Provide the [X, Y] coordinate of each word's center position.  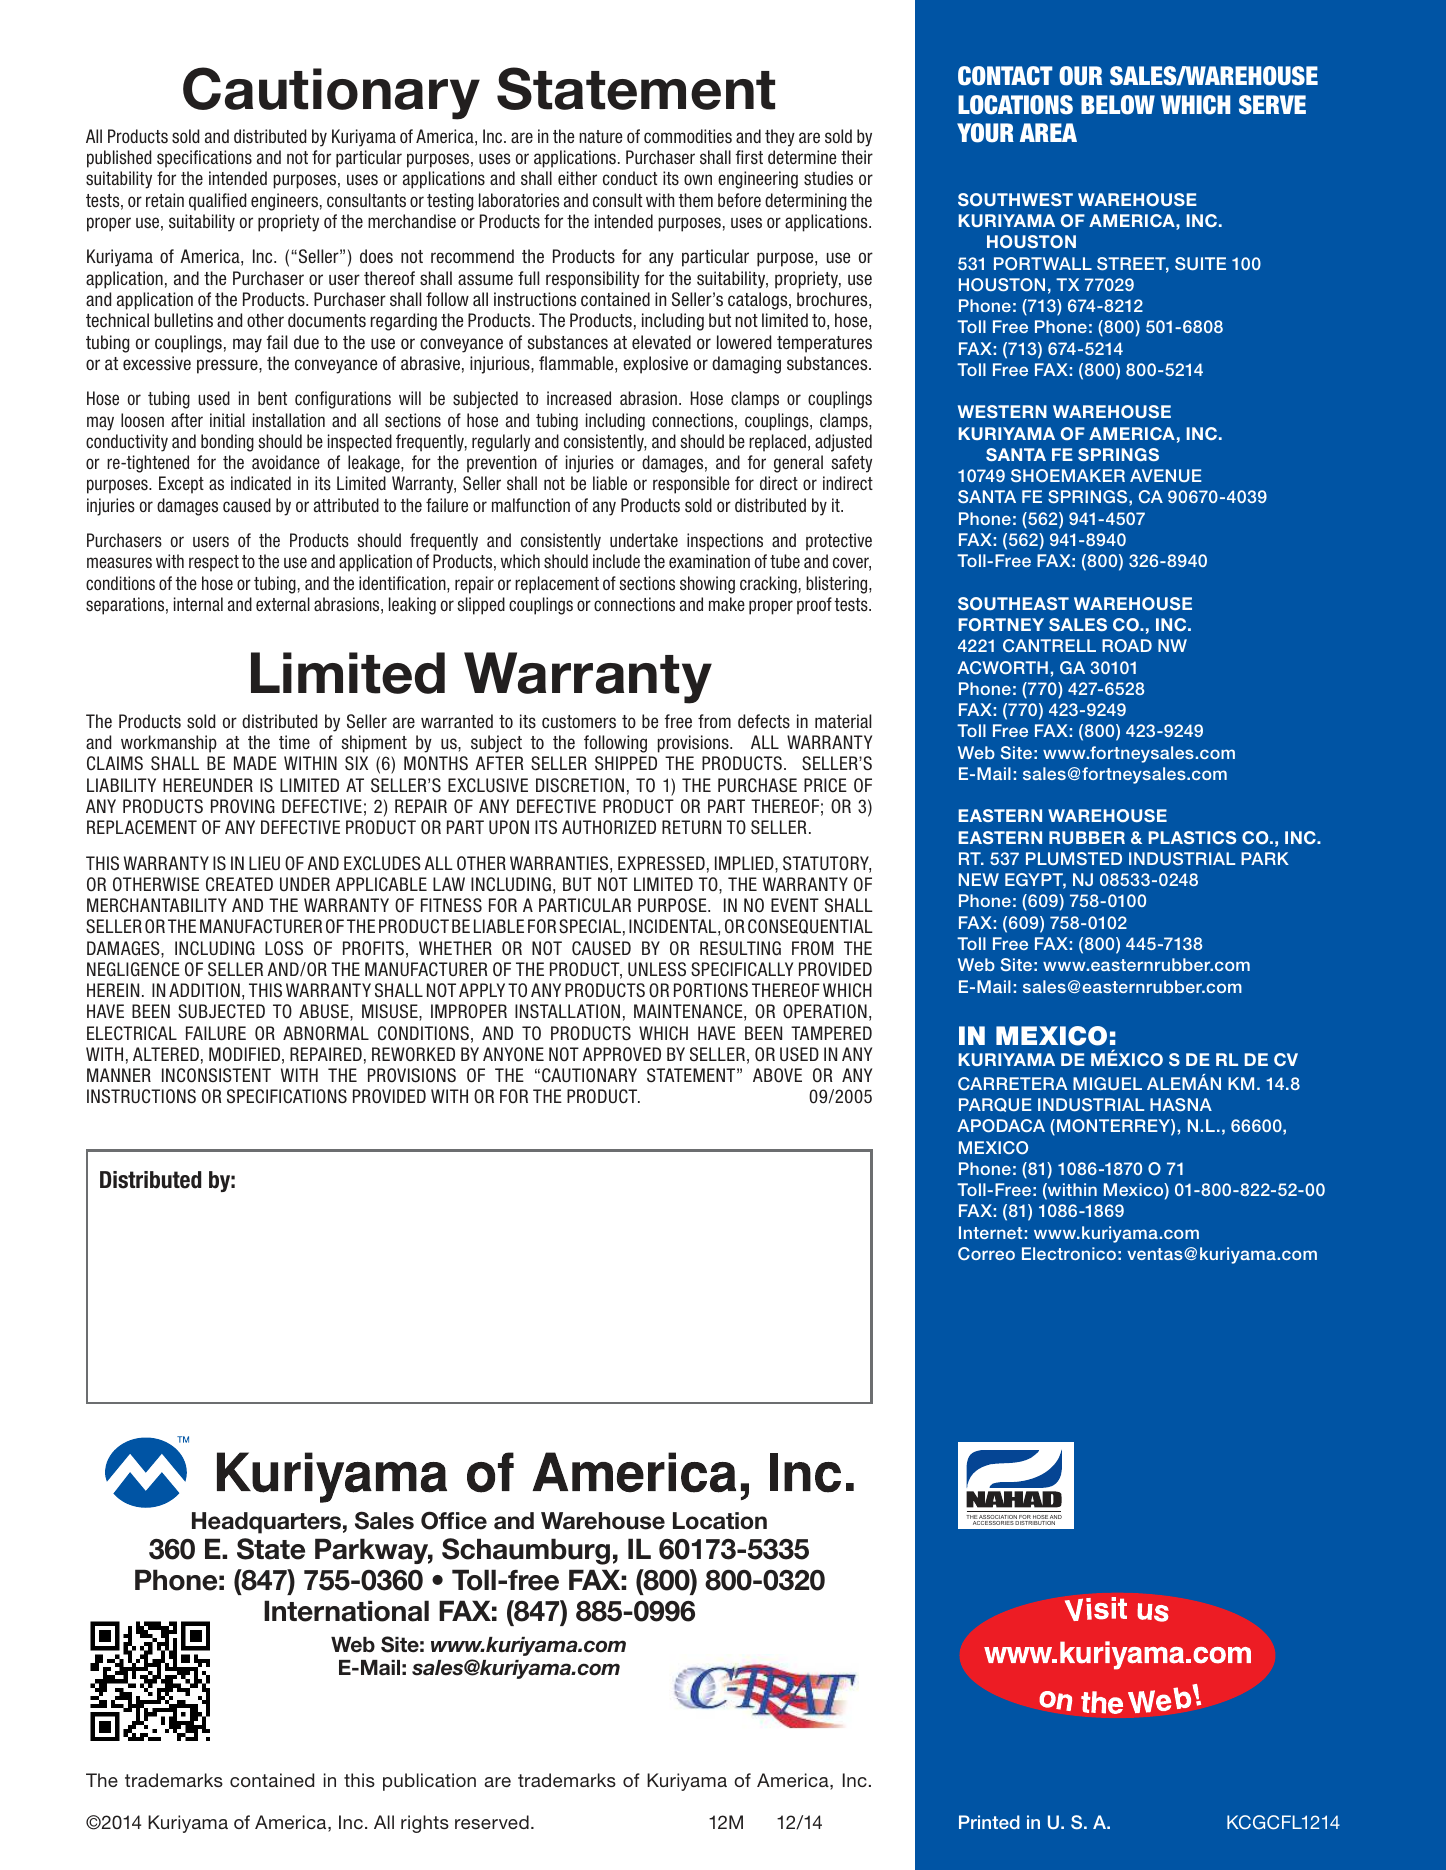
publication [429, 1782]
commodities [688, 136]
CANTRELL [1049, 645]
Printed [989, 1822]
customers [579, 722]
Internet [990, 1232]
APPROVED [621, 1054]
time [294, 742]
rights [425, 1824]
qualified [217, 202]
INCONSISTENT [216, 1075]
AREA [1048, 132]
